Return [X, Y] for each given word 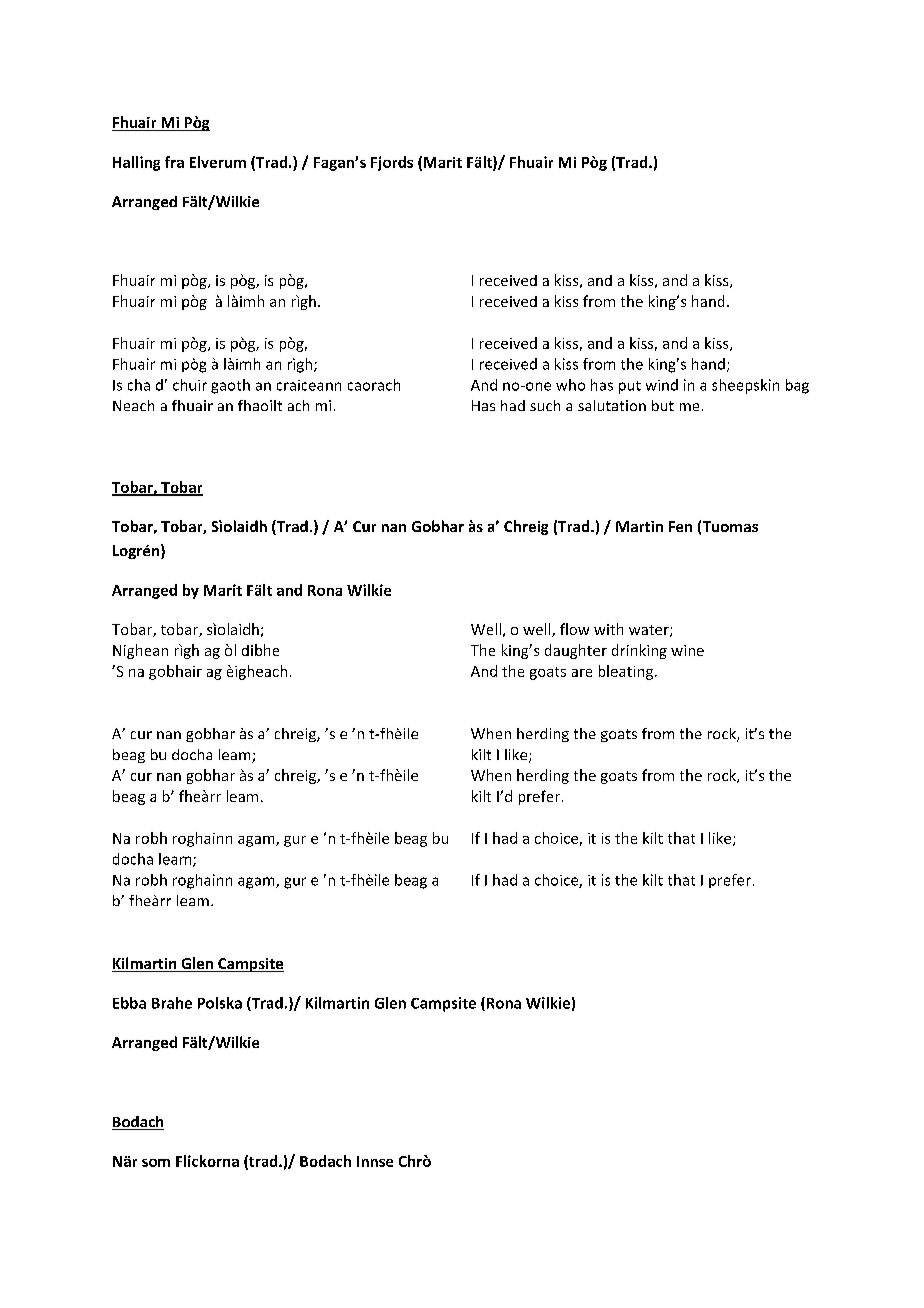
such [545, 405]
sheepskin [745, 386]
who [570, 385]
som [156, 1163]
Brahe [172, 1003]
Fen [680, 526]
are [582, 673]
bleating [627, 672]
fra [174, 162]
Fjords [392, 163]
